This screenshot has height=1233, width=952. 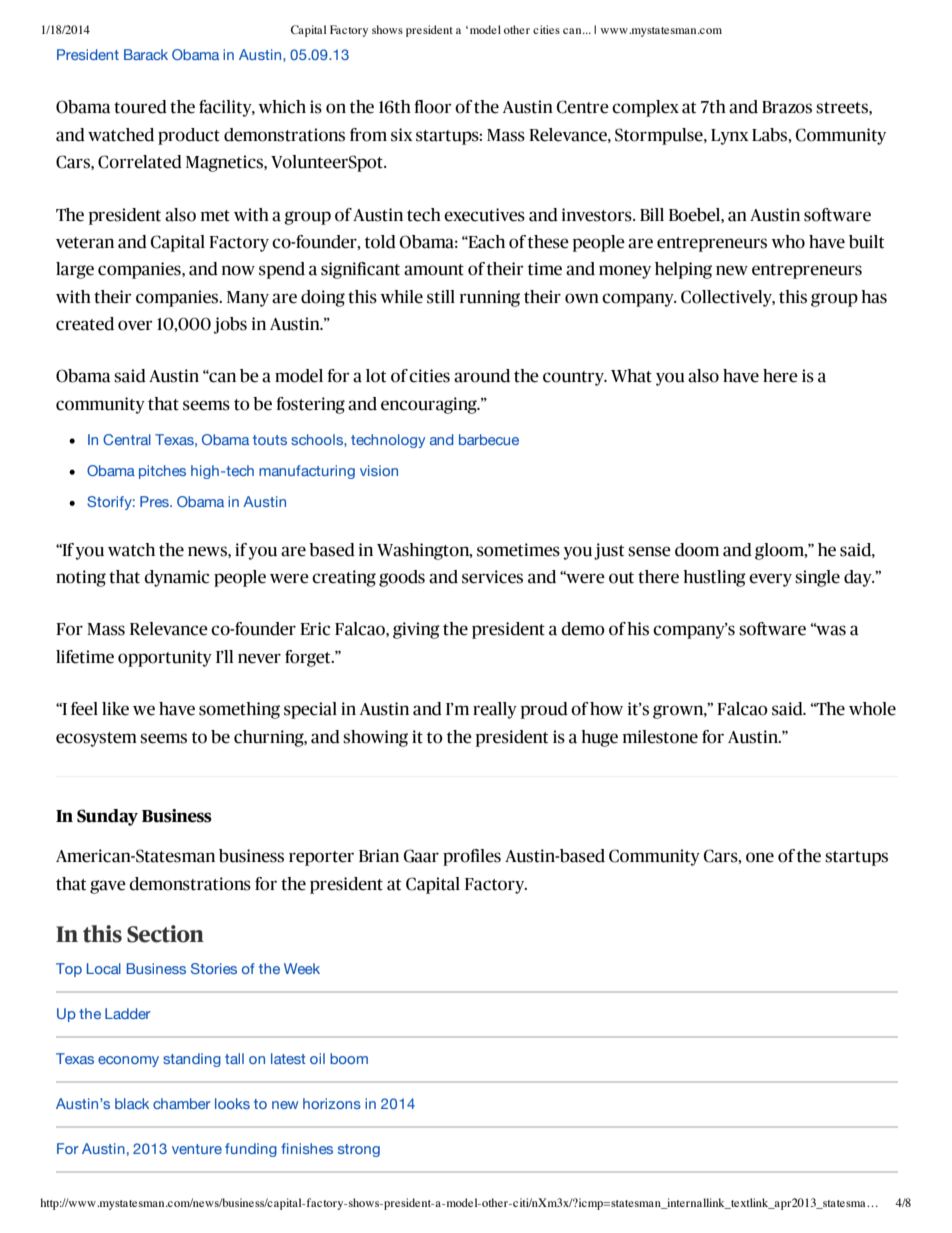 I want to click on milestone, so click(x=660, y=737).
